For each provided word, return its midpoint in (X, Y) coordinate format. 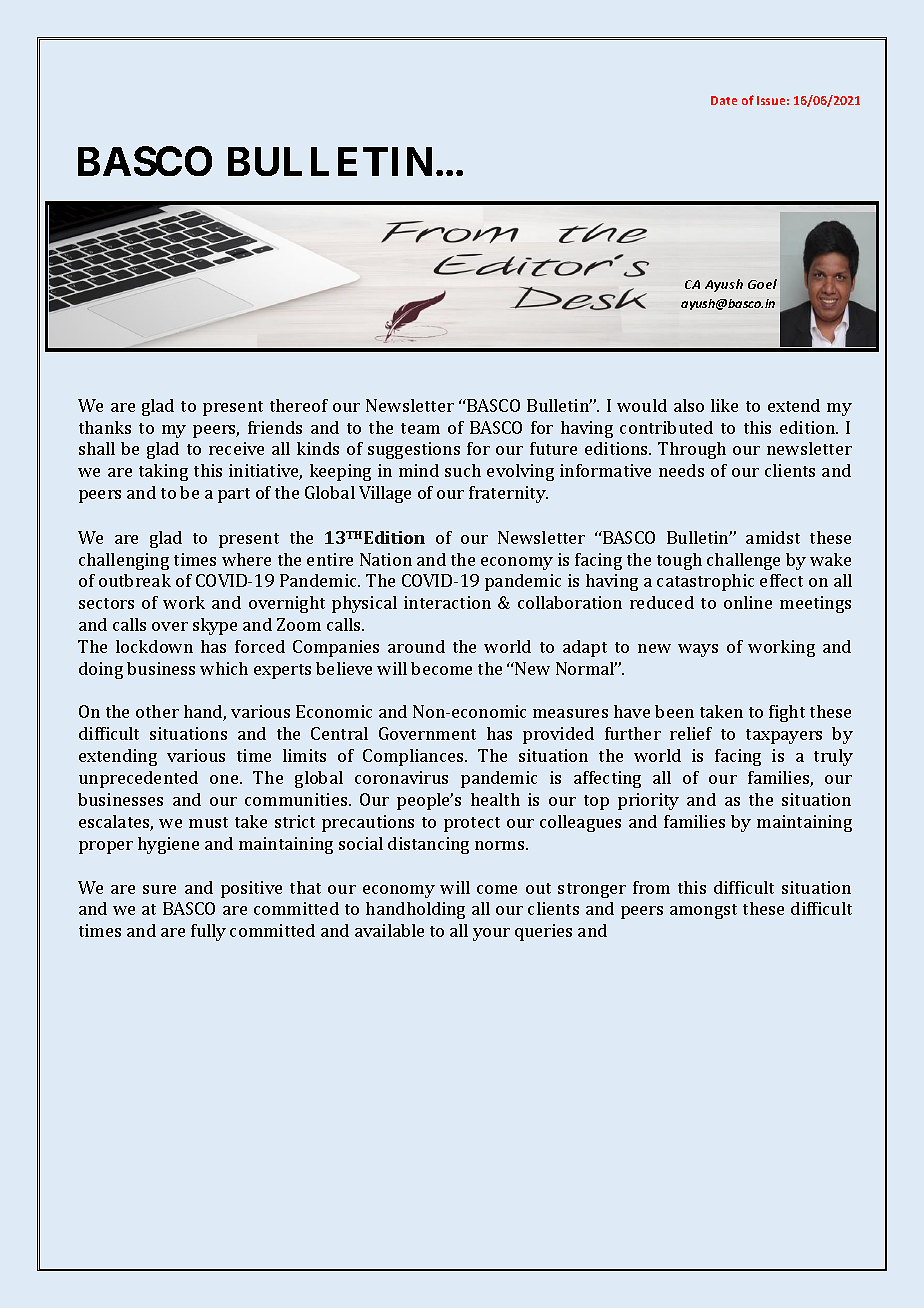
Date (724, 100)
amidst (773, 537)
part (234, 495)
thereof (299, 405)
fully (208, 932)
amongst (703, 911)
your (491, 934)
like (724, 405)
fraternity (508, 494)
